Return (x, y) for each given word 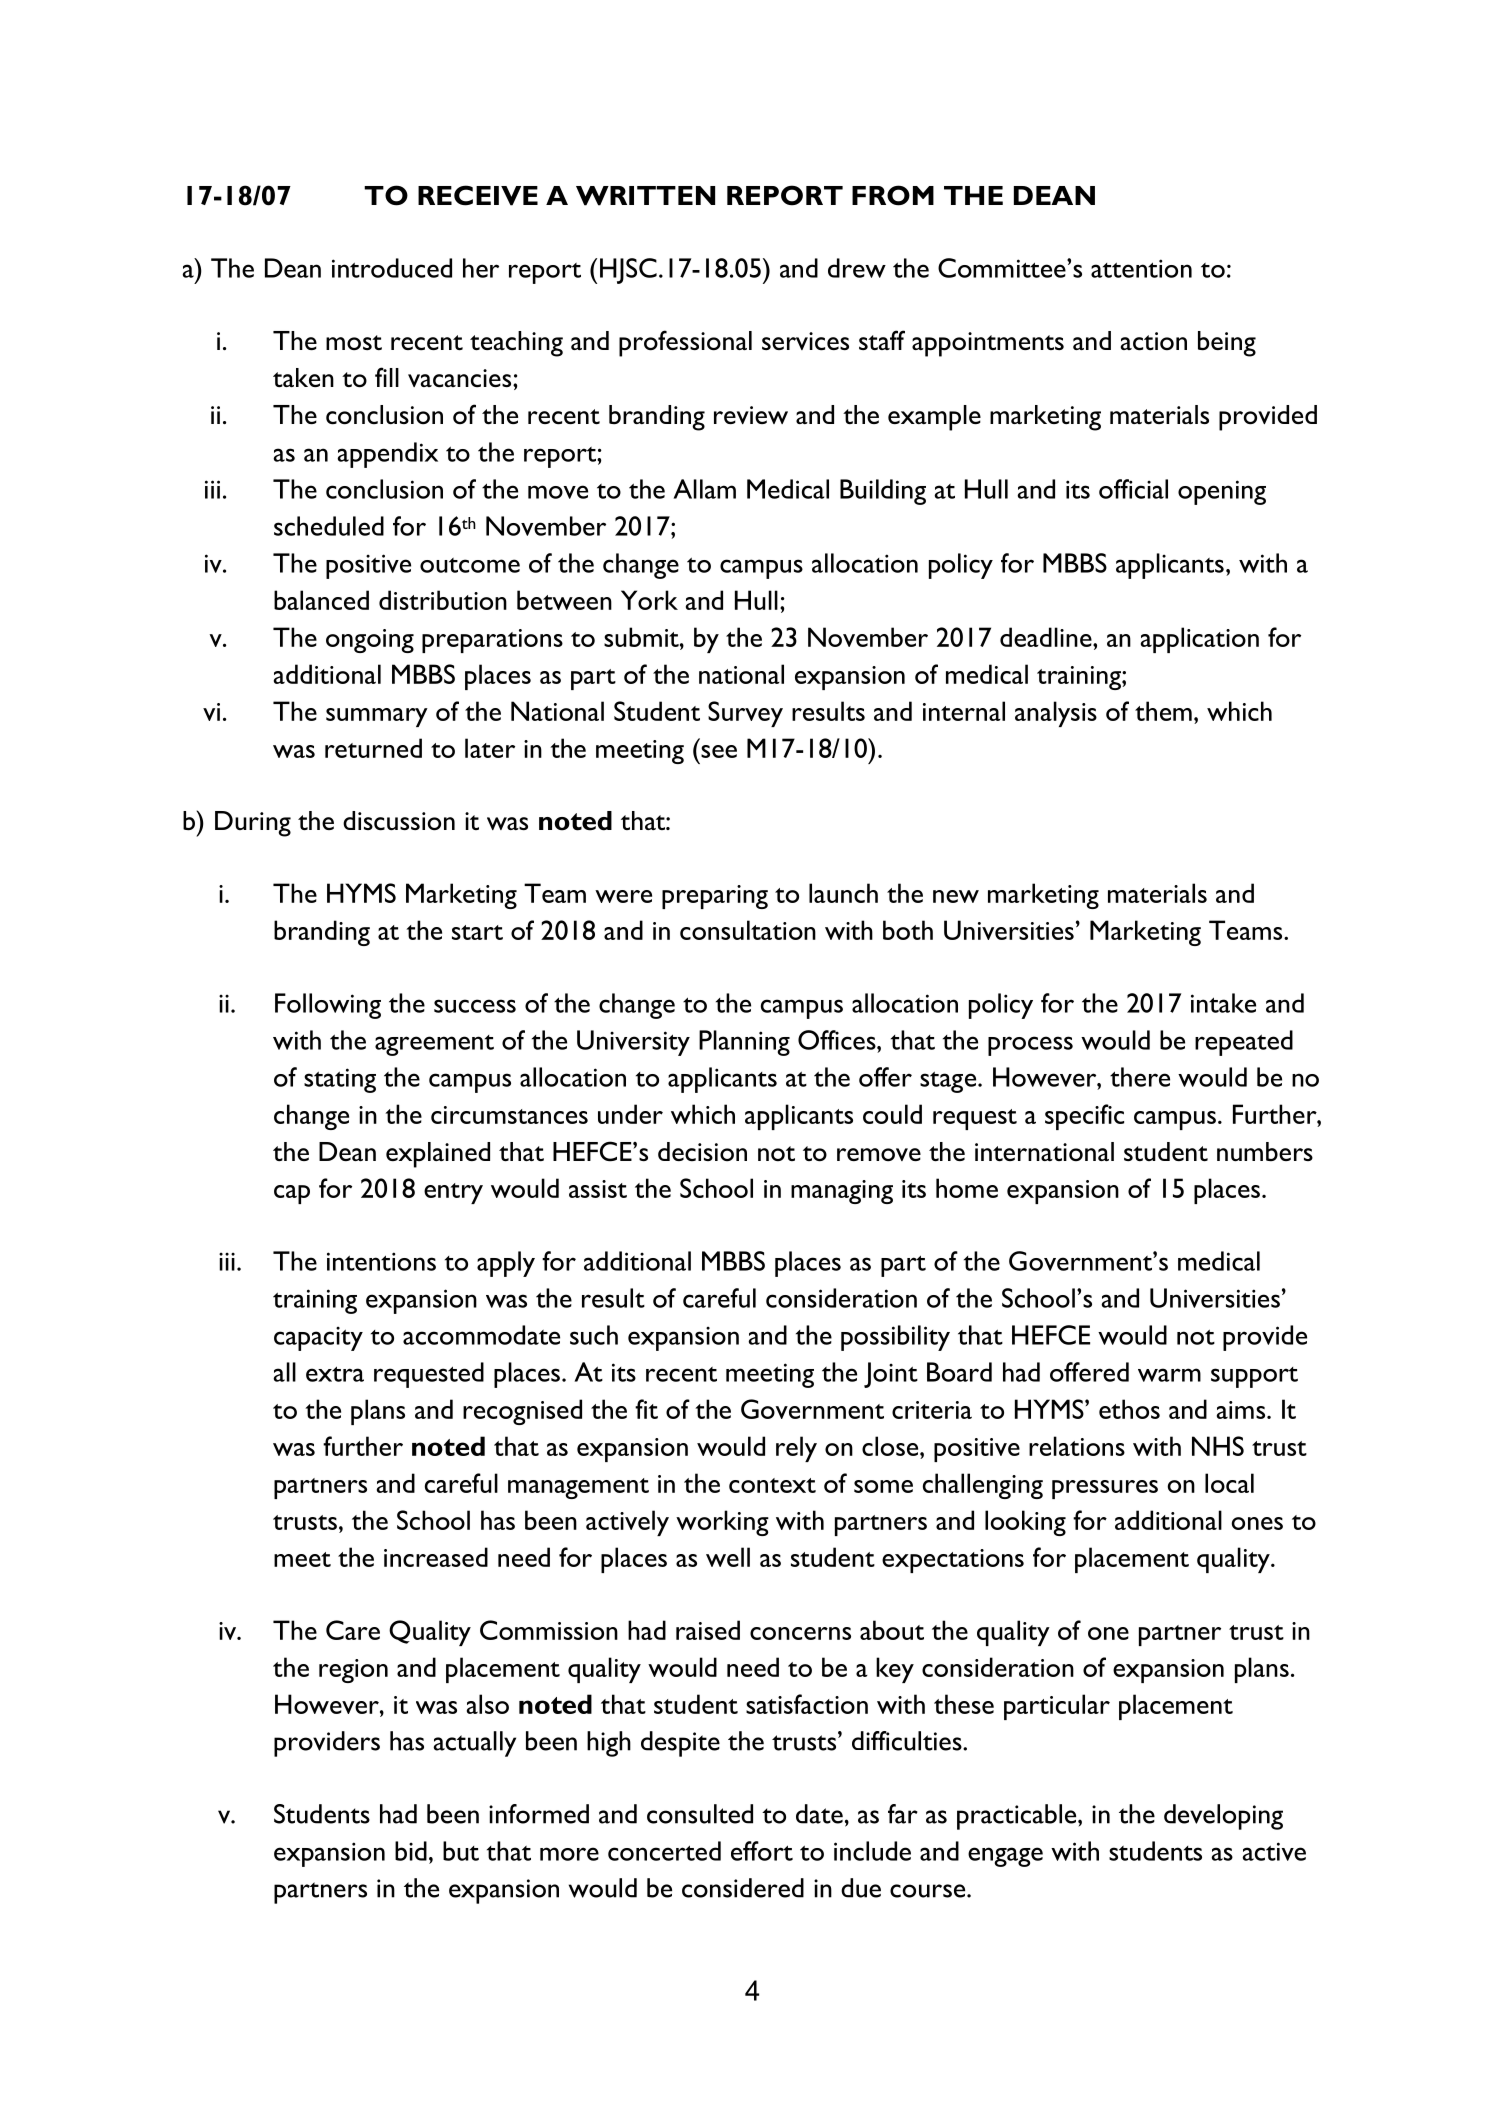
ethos (1129, 1409)
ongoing (370, 641)
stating (340, 1080)
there (1140, 1077)
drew (857, 268)
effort (762, 1851)
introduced (392, 268)
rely (796, 1449)
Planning (744, 1043)
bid (411, 1851)
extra (335, 1374)
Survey (745, 714)
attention (1141, 268)
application (1200, 640)
